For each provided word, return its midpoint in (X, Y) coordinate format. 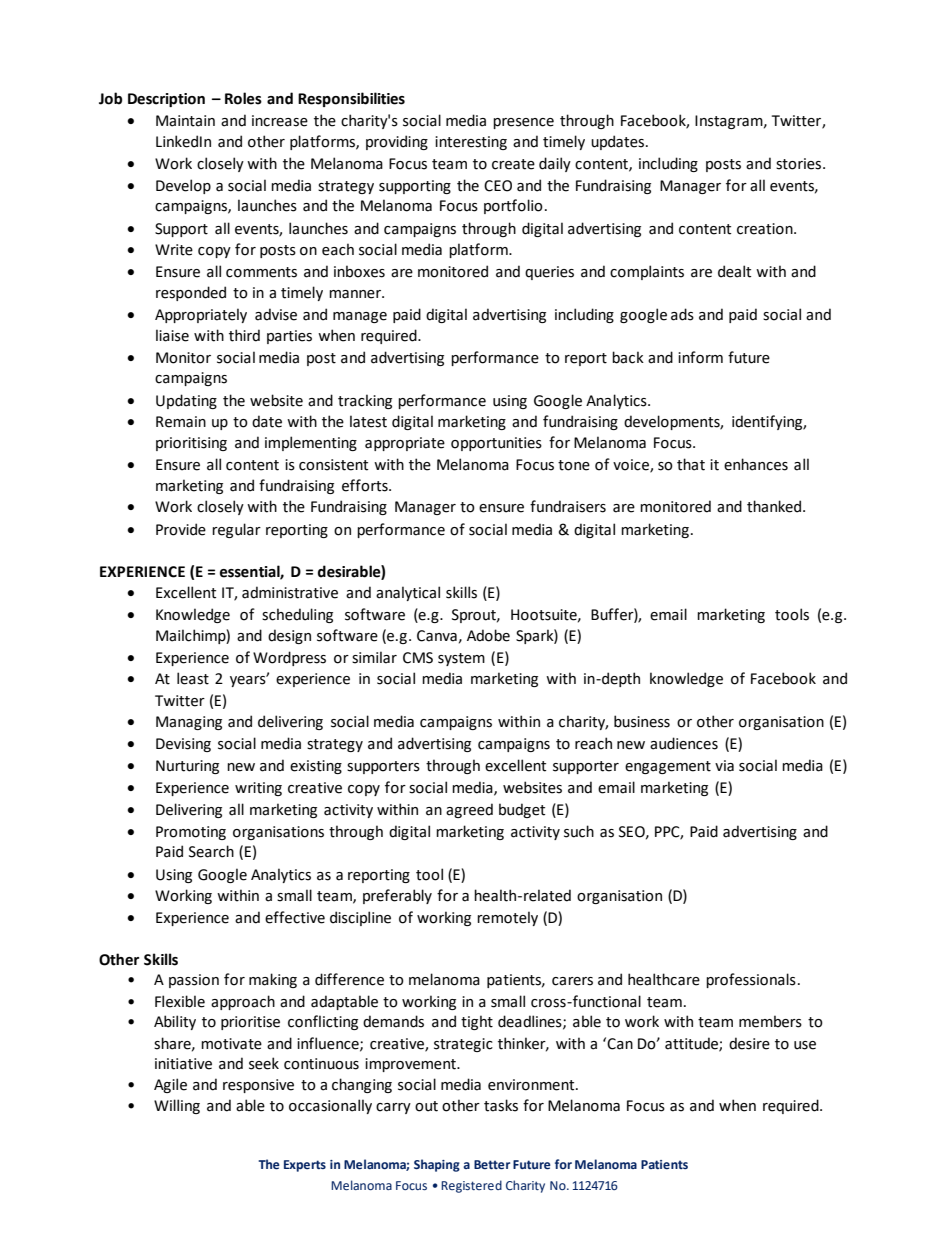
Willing (177, 1106)
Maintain (185, 121)
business (642, 721)
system (461, 659)
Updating (186, 401)
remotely (507, 918)
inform (700, 357)
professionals (751, 980)
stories (800, 164)
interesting (471, 143)
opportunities (496, 444)
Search (211, 851)
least (193, 678)
